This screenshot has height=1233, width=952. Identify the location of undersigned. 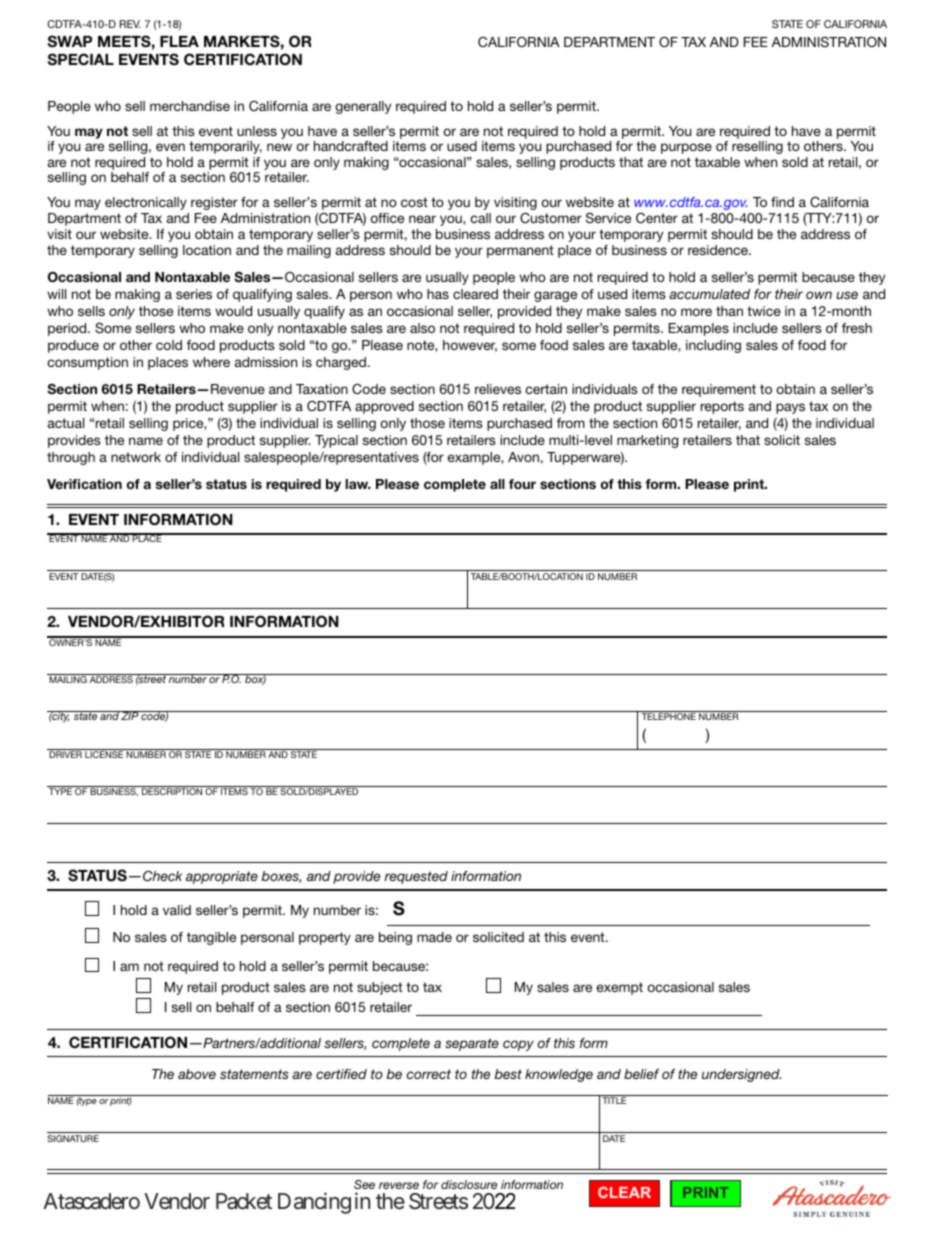
(741, 1075).
